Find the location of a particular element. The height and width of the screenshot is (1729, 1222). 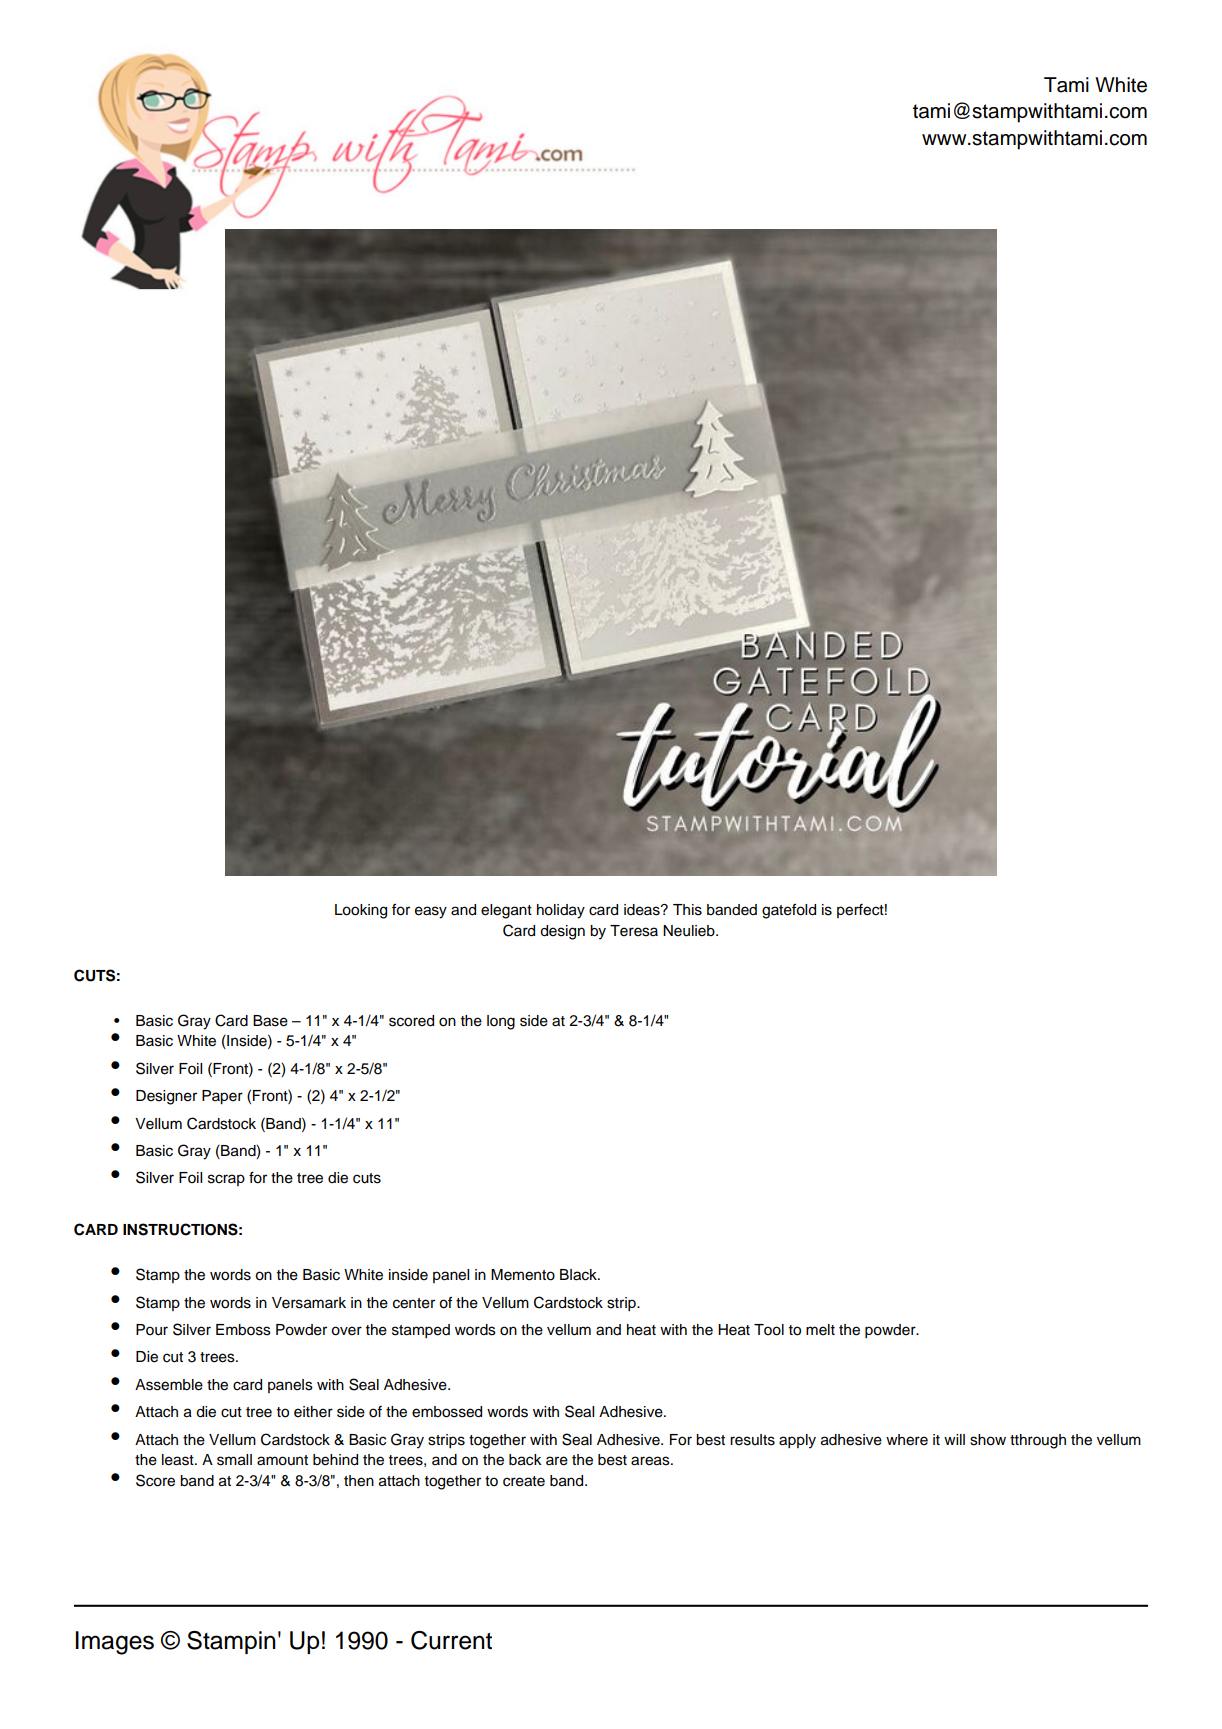

where is located at coordinates (907, 1440).
